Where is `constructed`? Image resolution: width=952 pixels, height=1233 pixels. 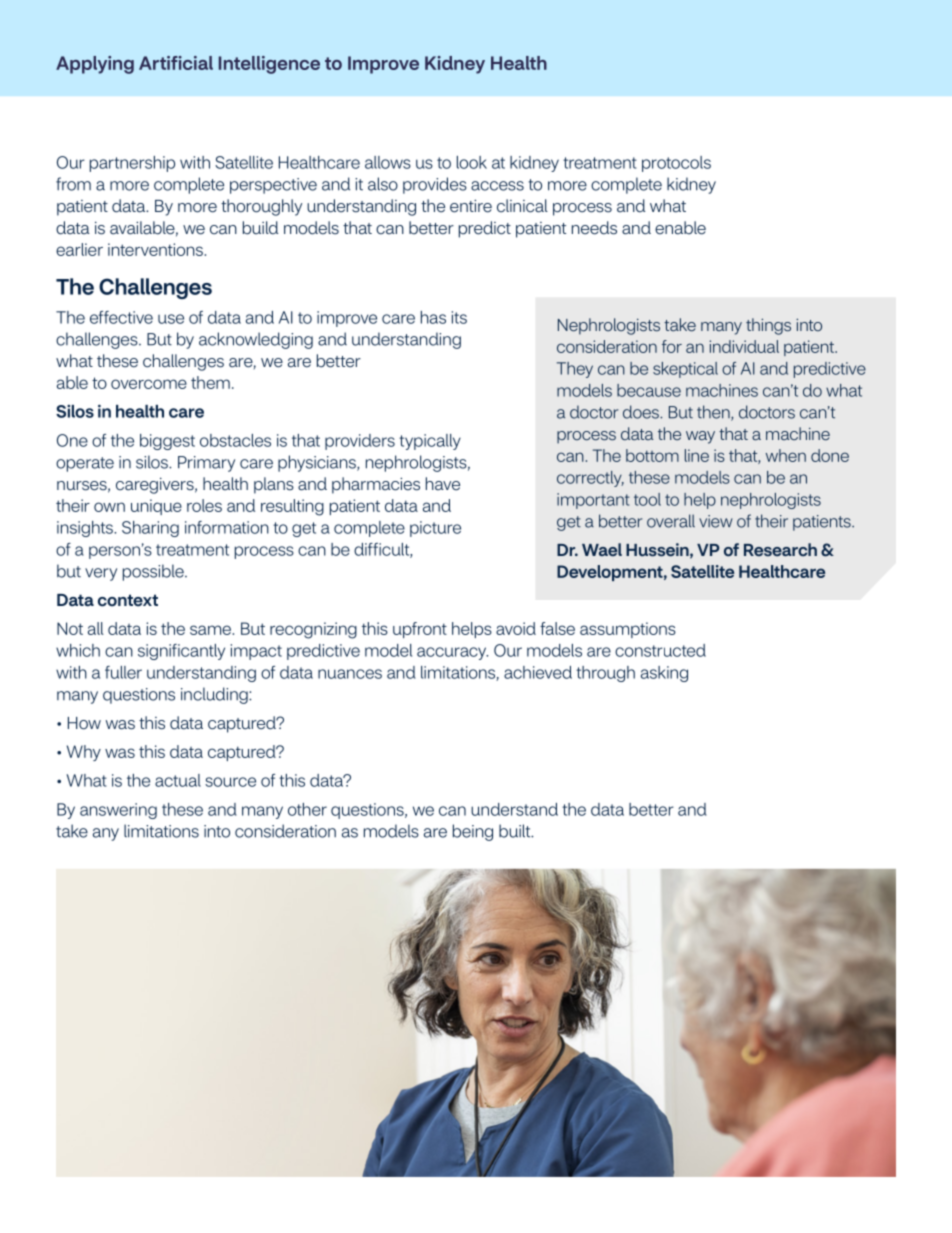
constructed is located at coordinates (660, 650).
